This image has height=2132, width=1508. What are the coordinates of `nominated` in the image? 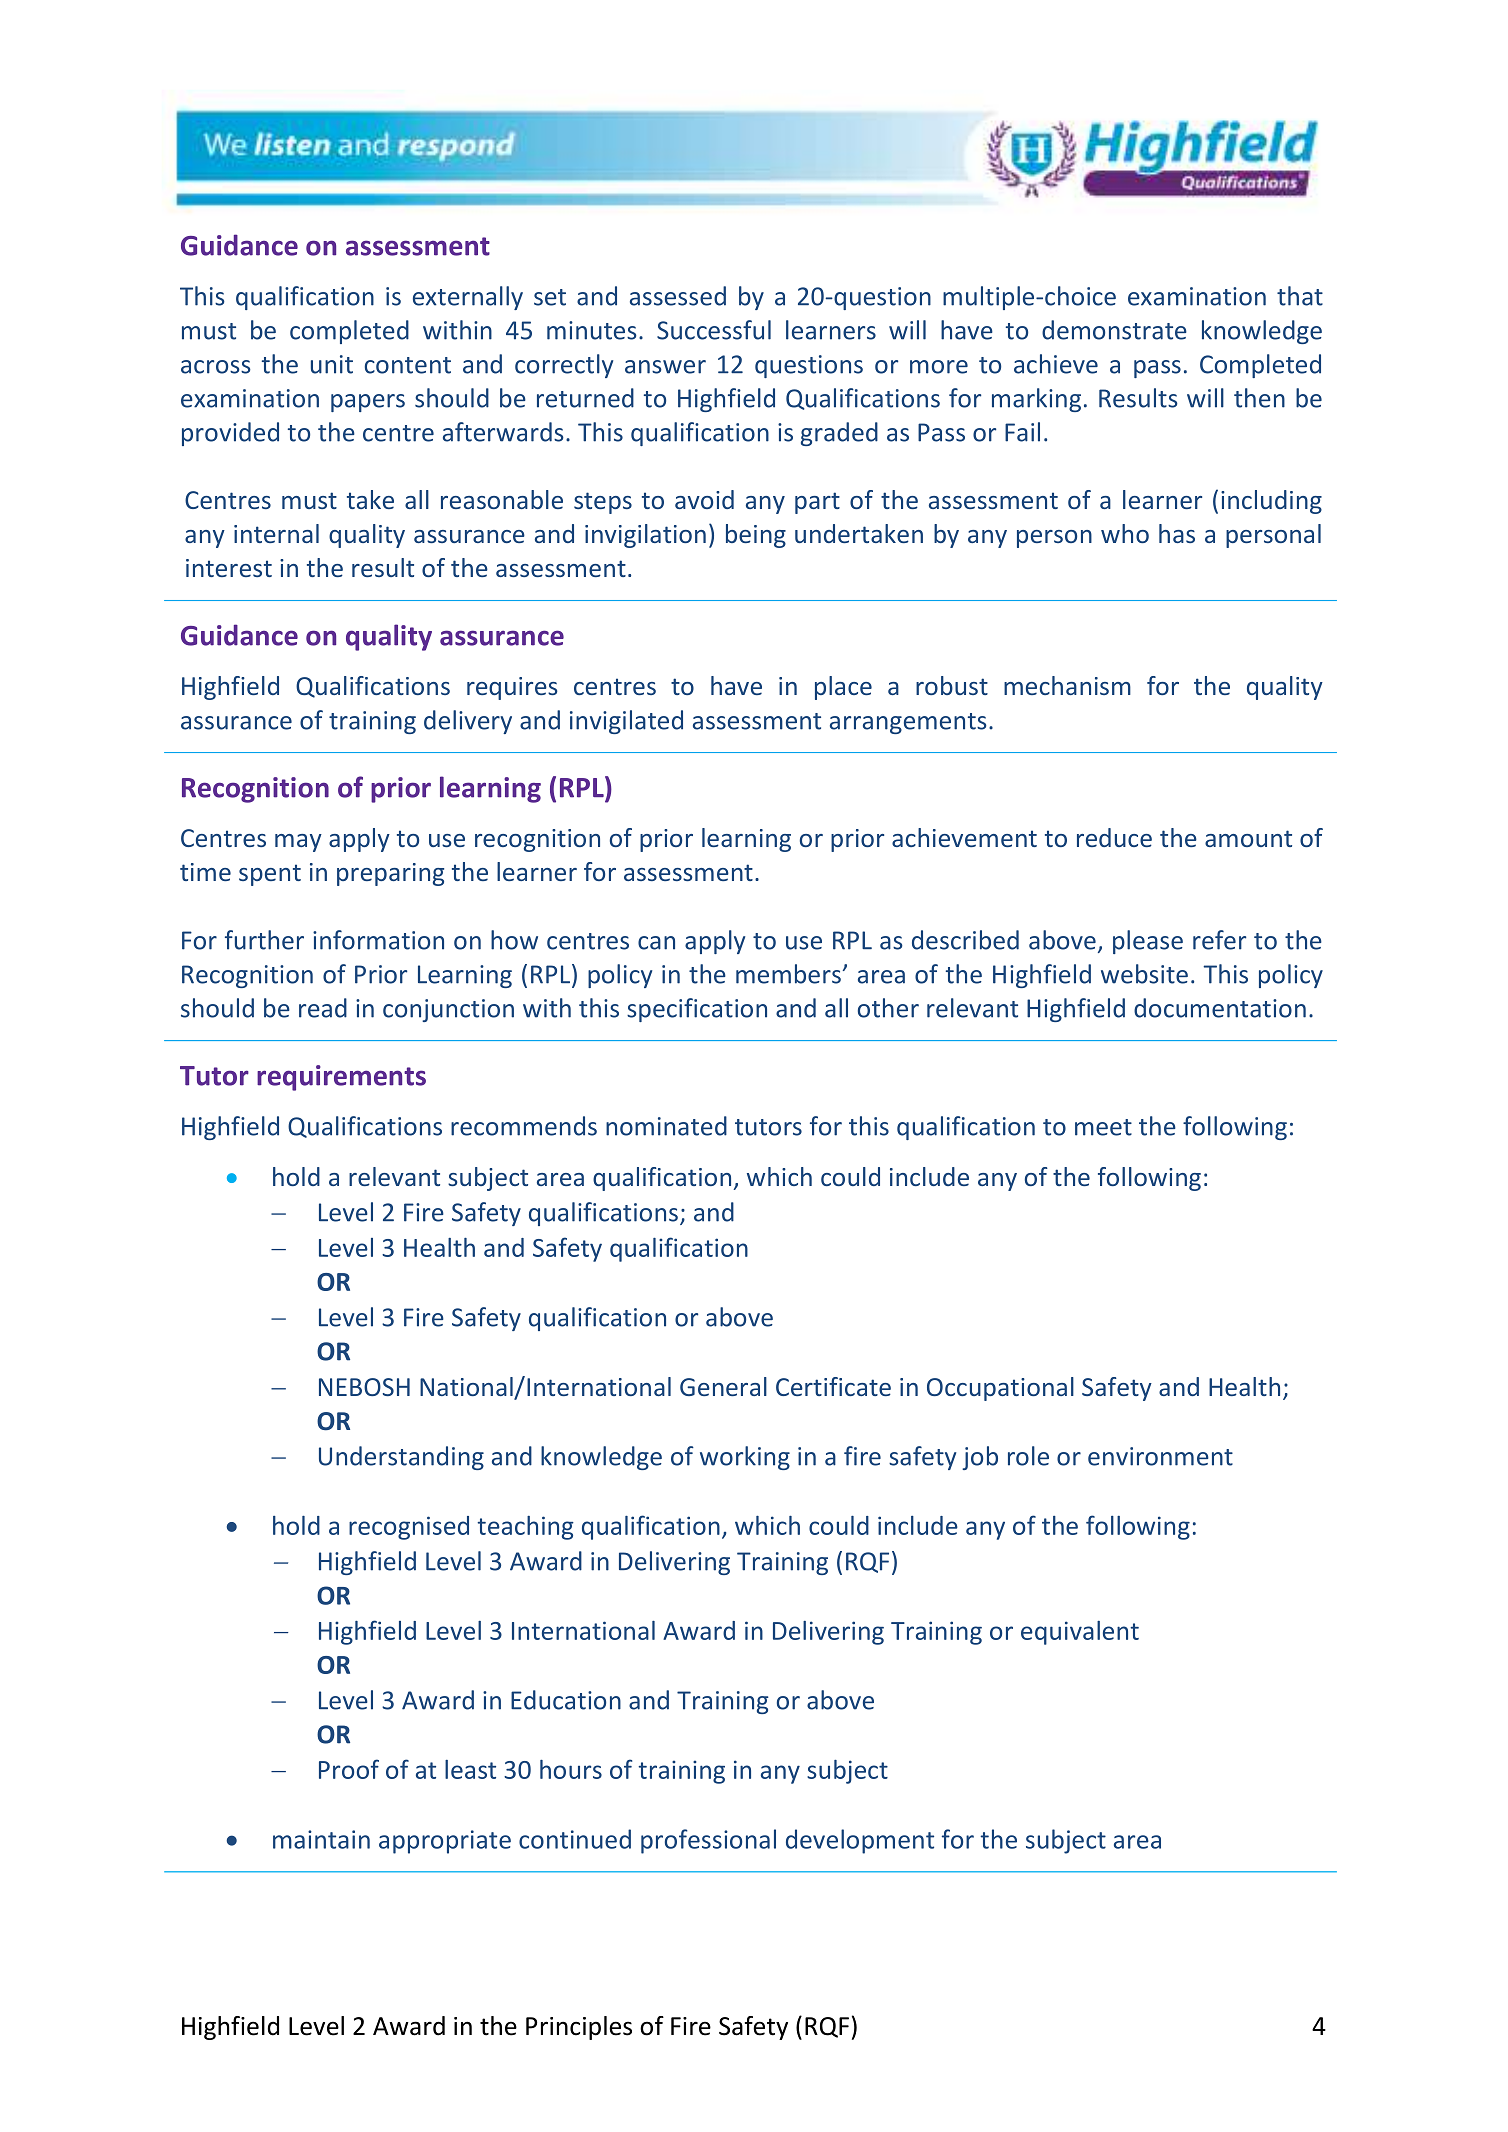 It's located at (666, 1126).
